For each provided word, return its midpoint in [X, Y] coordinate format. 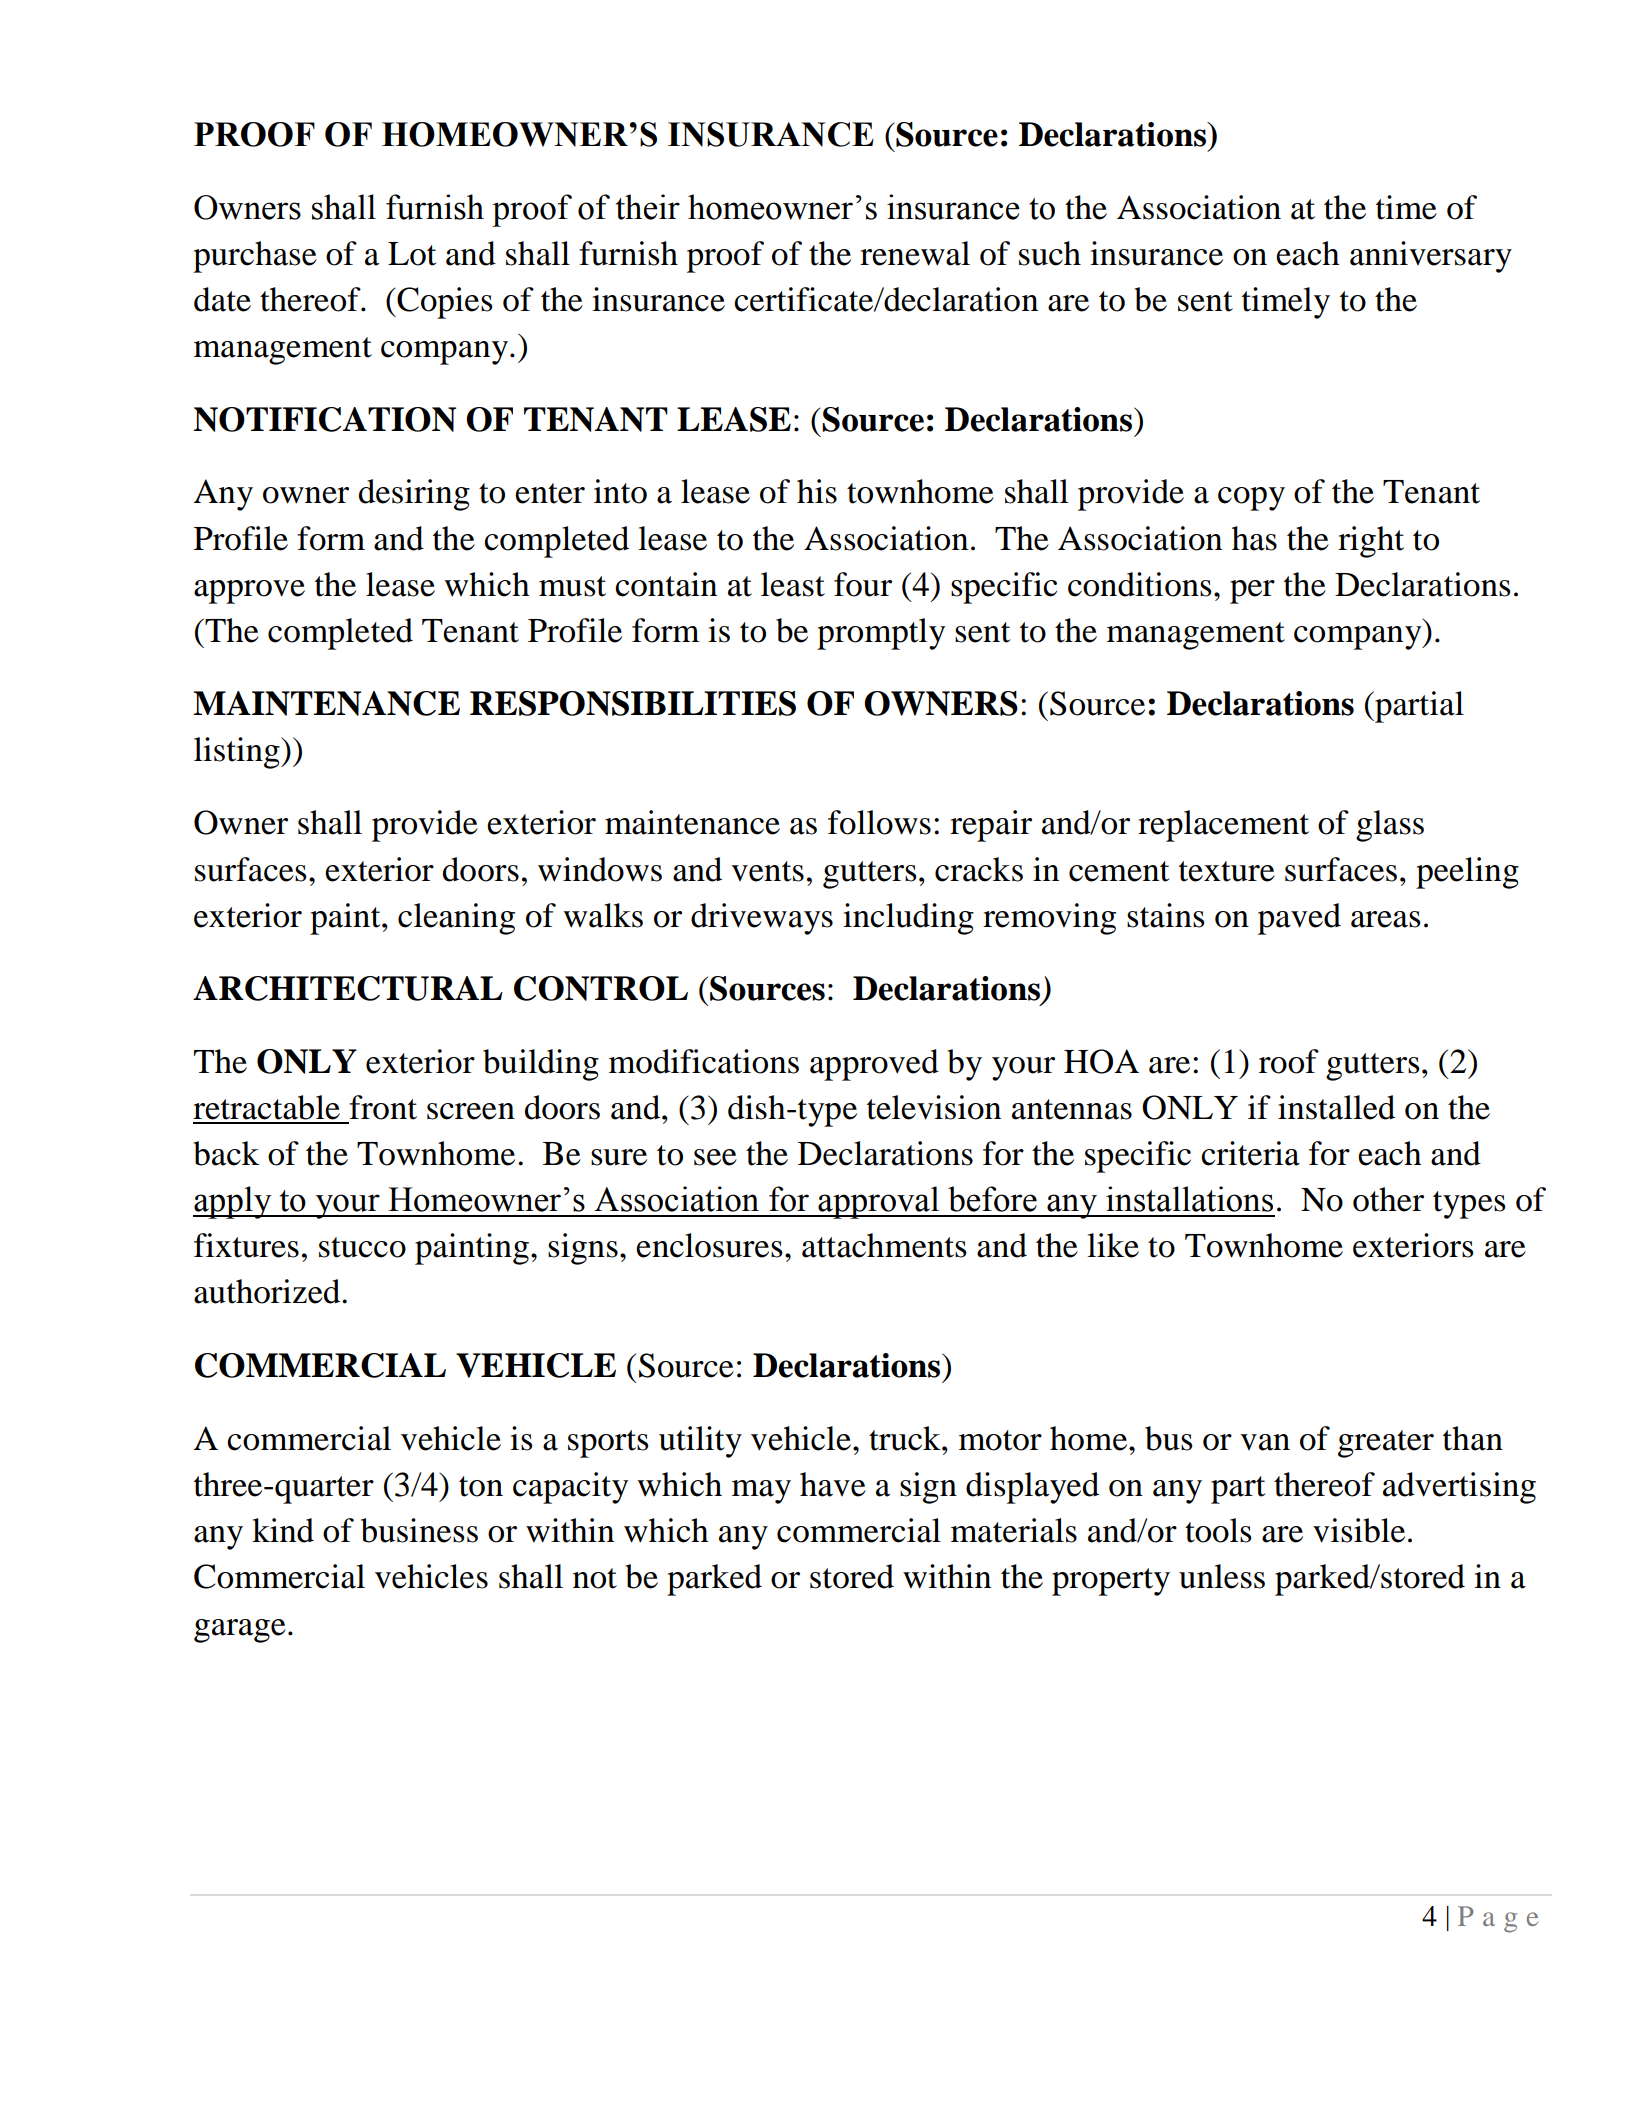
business [419, 1530]
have [833, 1484]
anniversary [1431, 257]
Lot [412, 254]
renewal [915, 253]
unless [1222, 1576]
